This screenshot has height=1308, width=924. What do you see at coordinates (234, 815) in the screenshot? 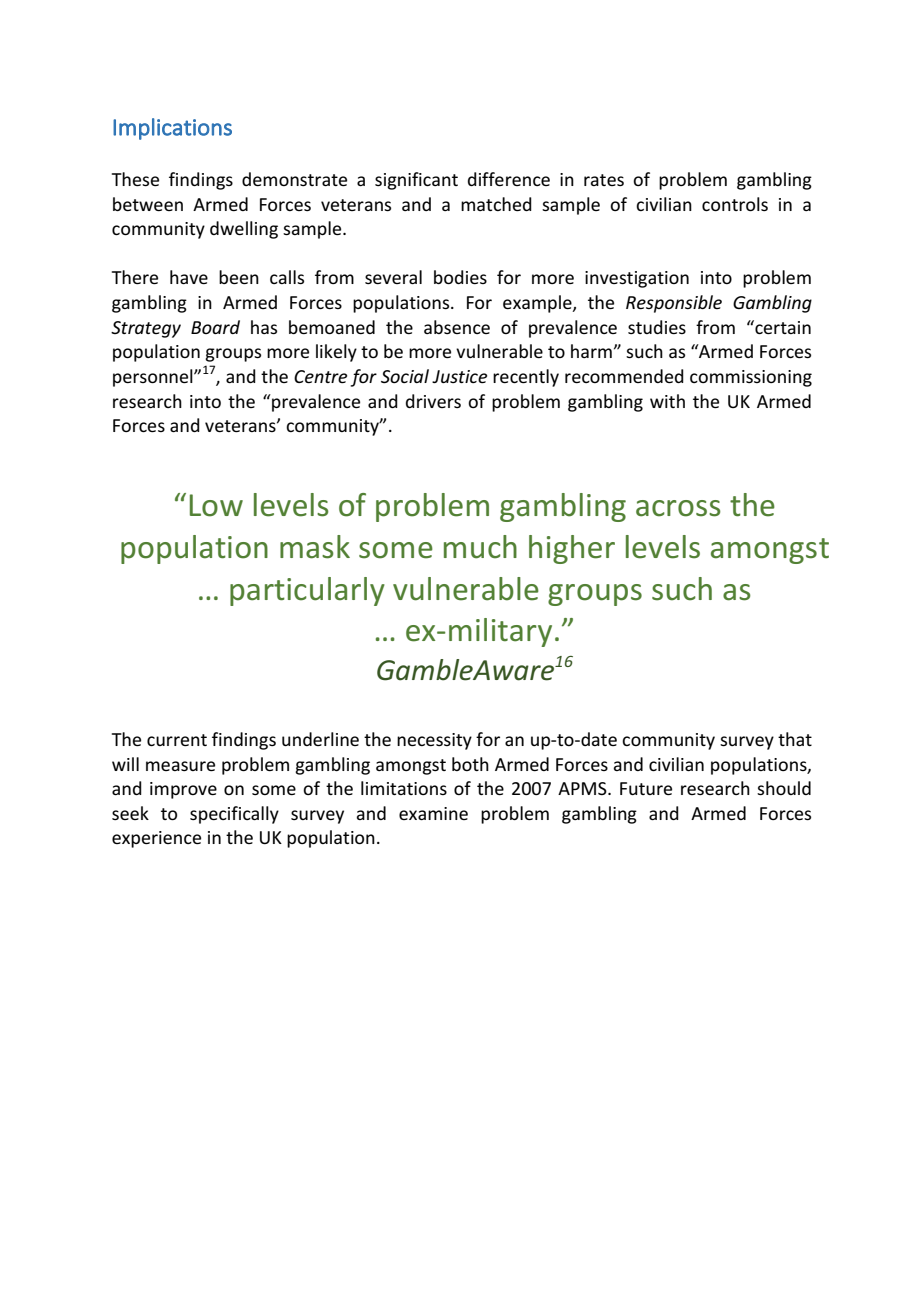
I see `specifically` at bounding box center [234, 815].
